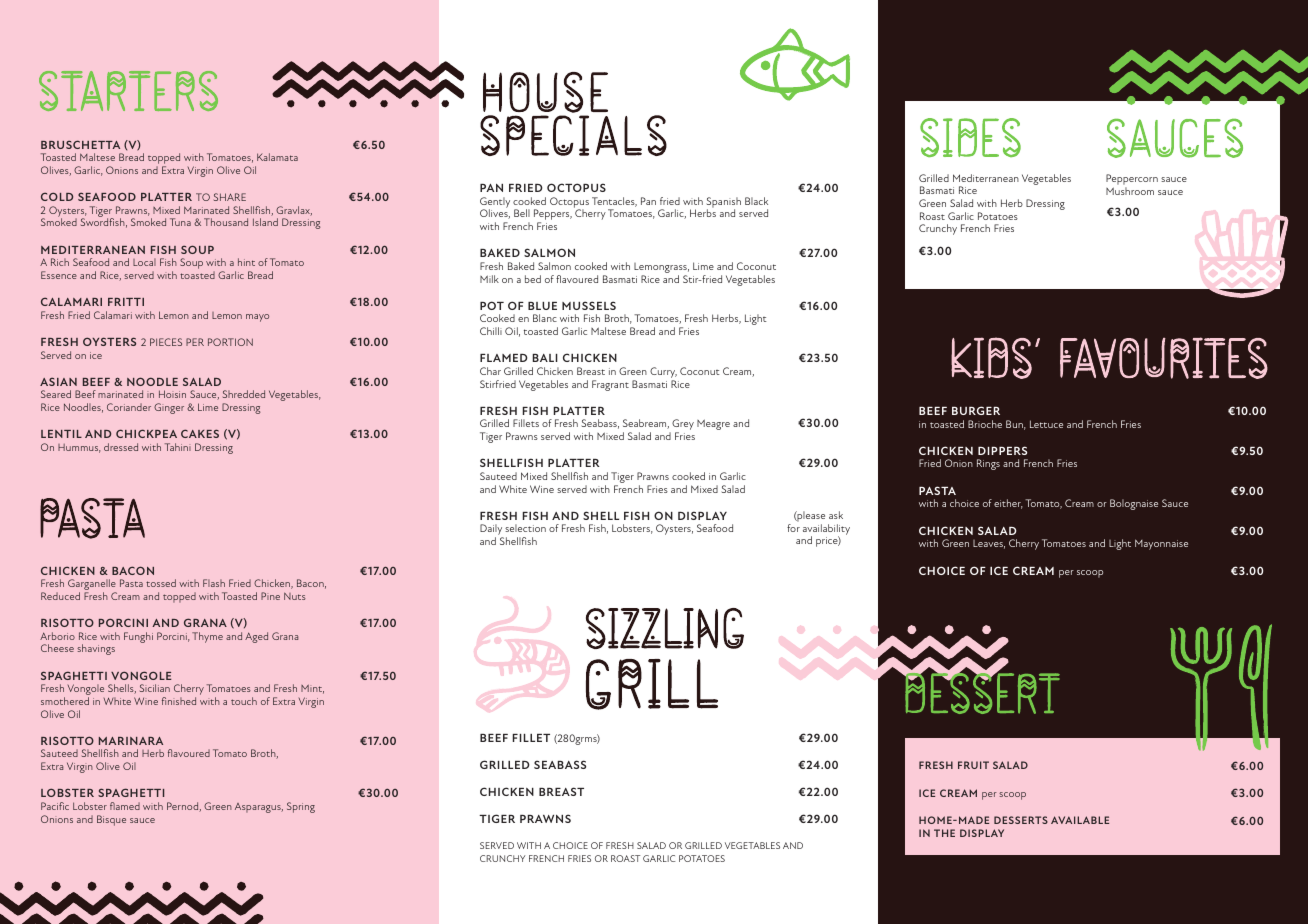 The image size is (1308, 924). I want to click on Tahini, so click(178, 447).
